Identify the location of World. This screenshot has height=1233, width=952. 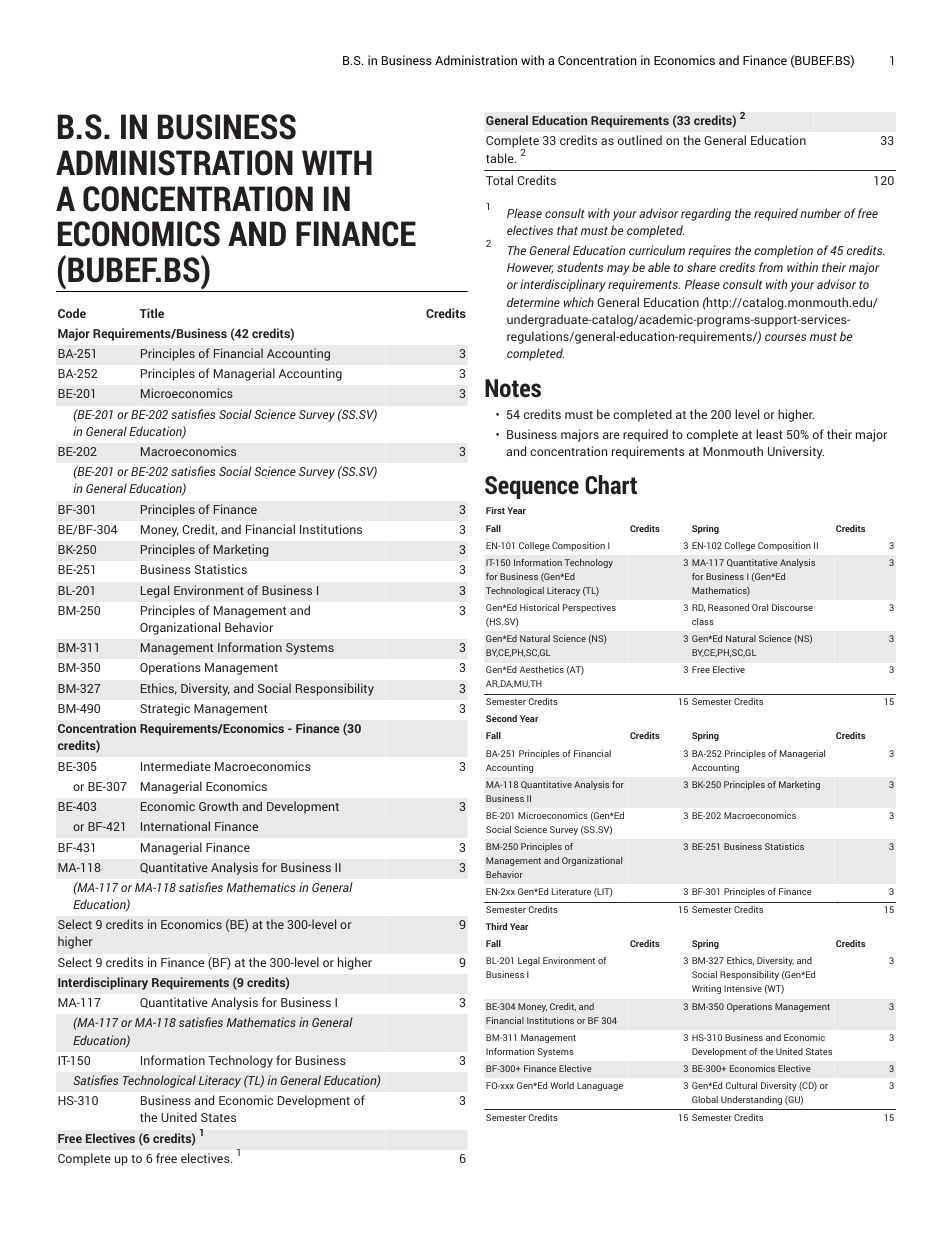
(562, 1085).
